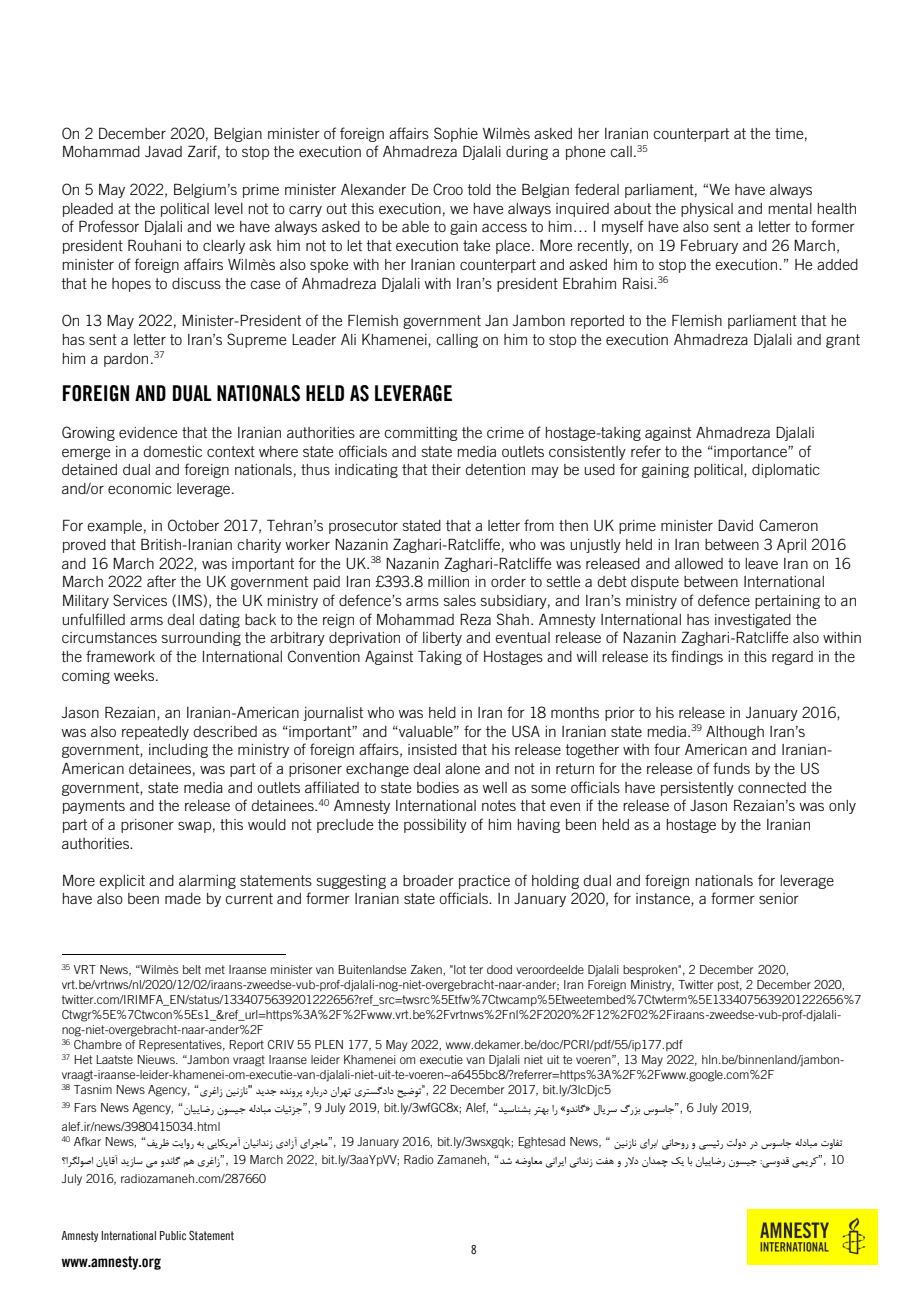 The image size is (924, 1309). I want to click on regard, so click(792, 658).
